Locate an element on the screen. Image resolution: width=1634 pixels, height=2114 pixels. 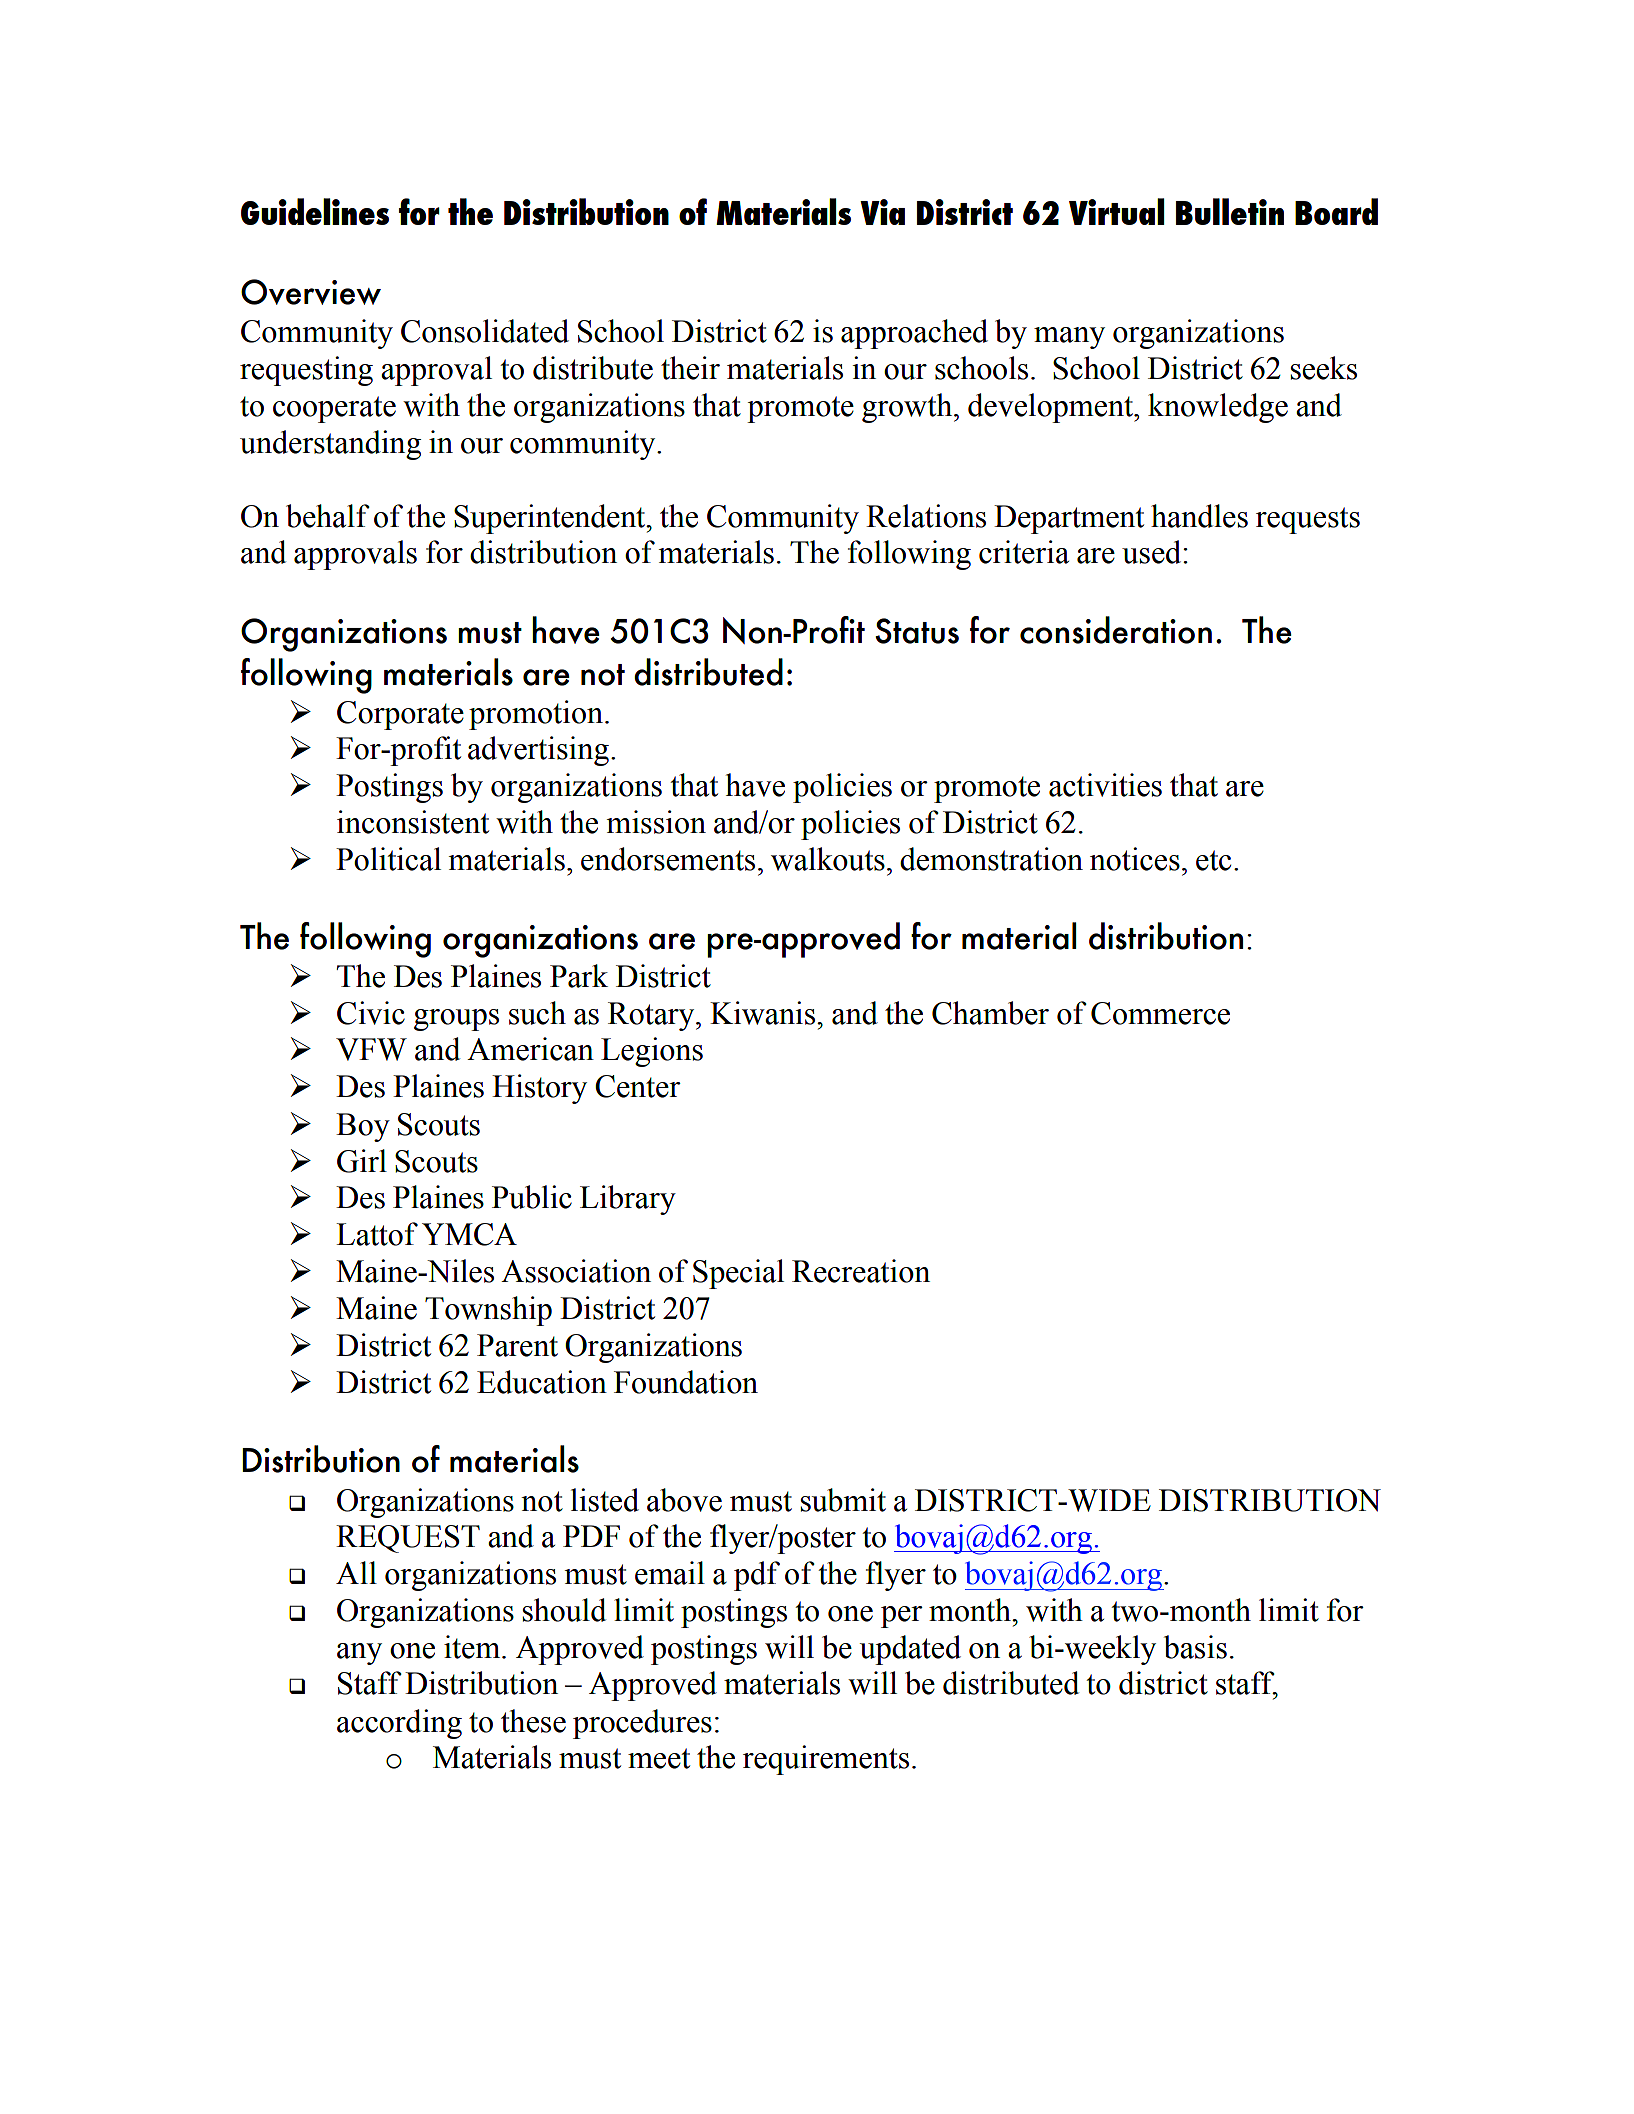
Via is located at coordinates (882, 212).
